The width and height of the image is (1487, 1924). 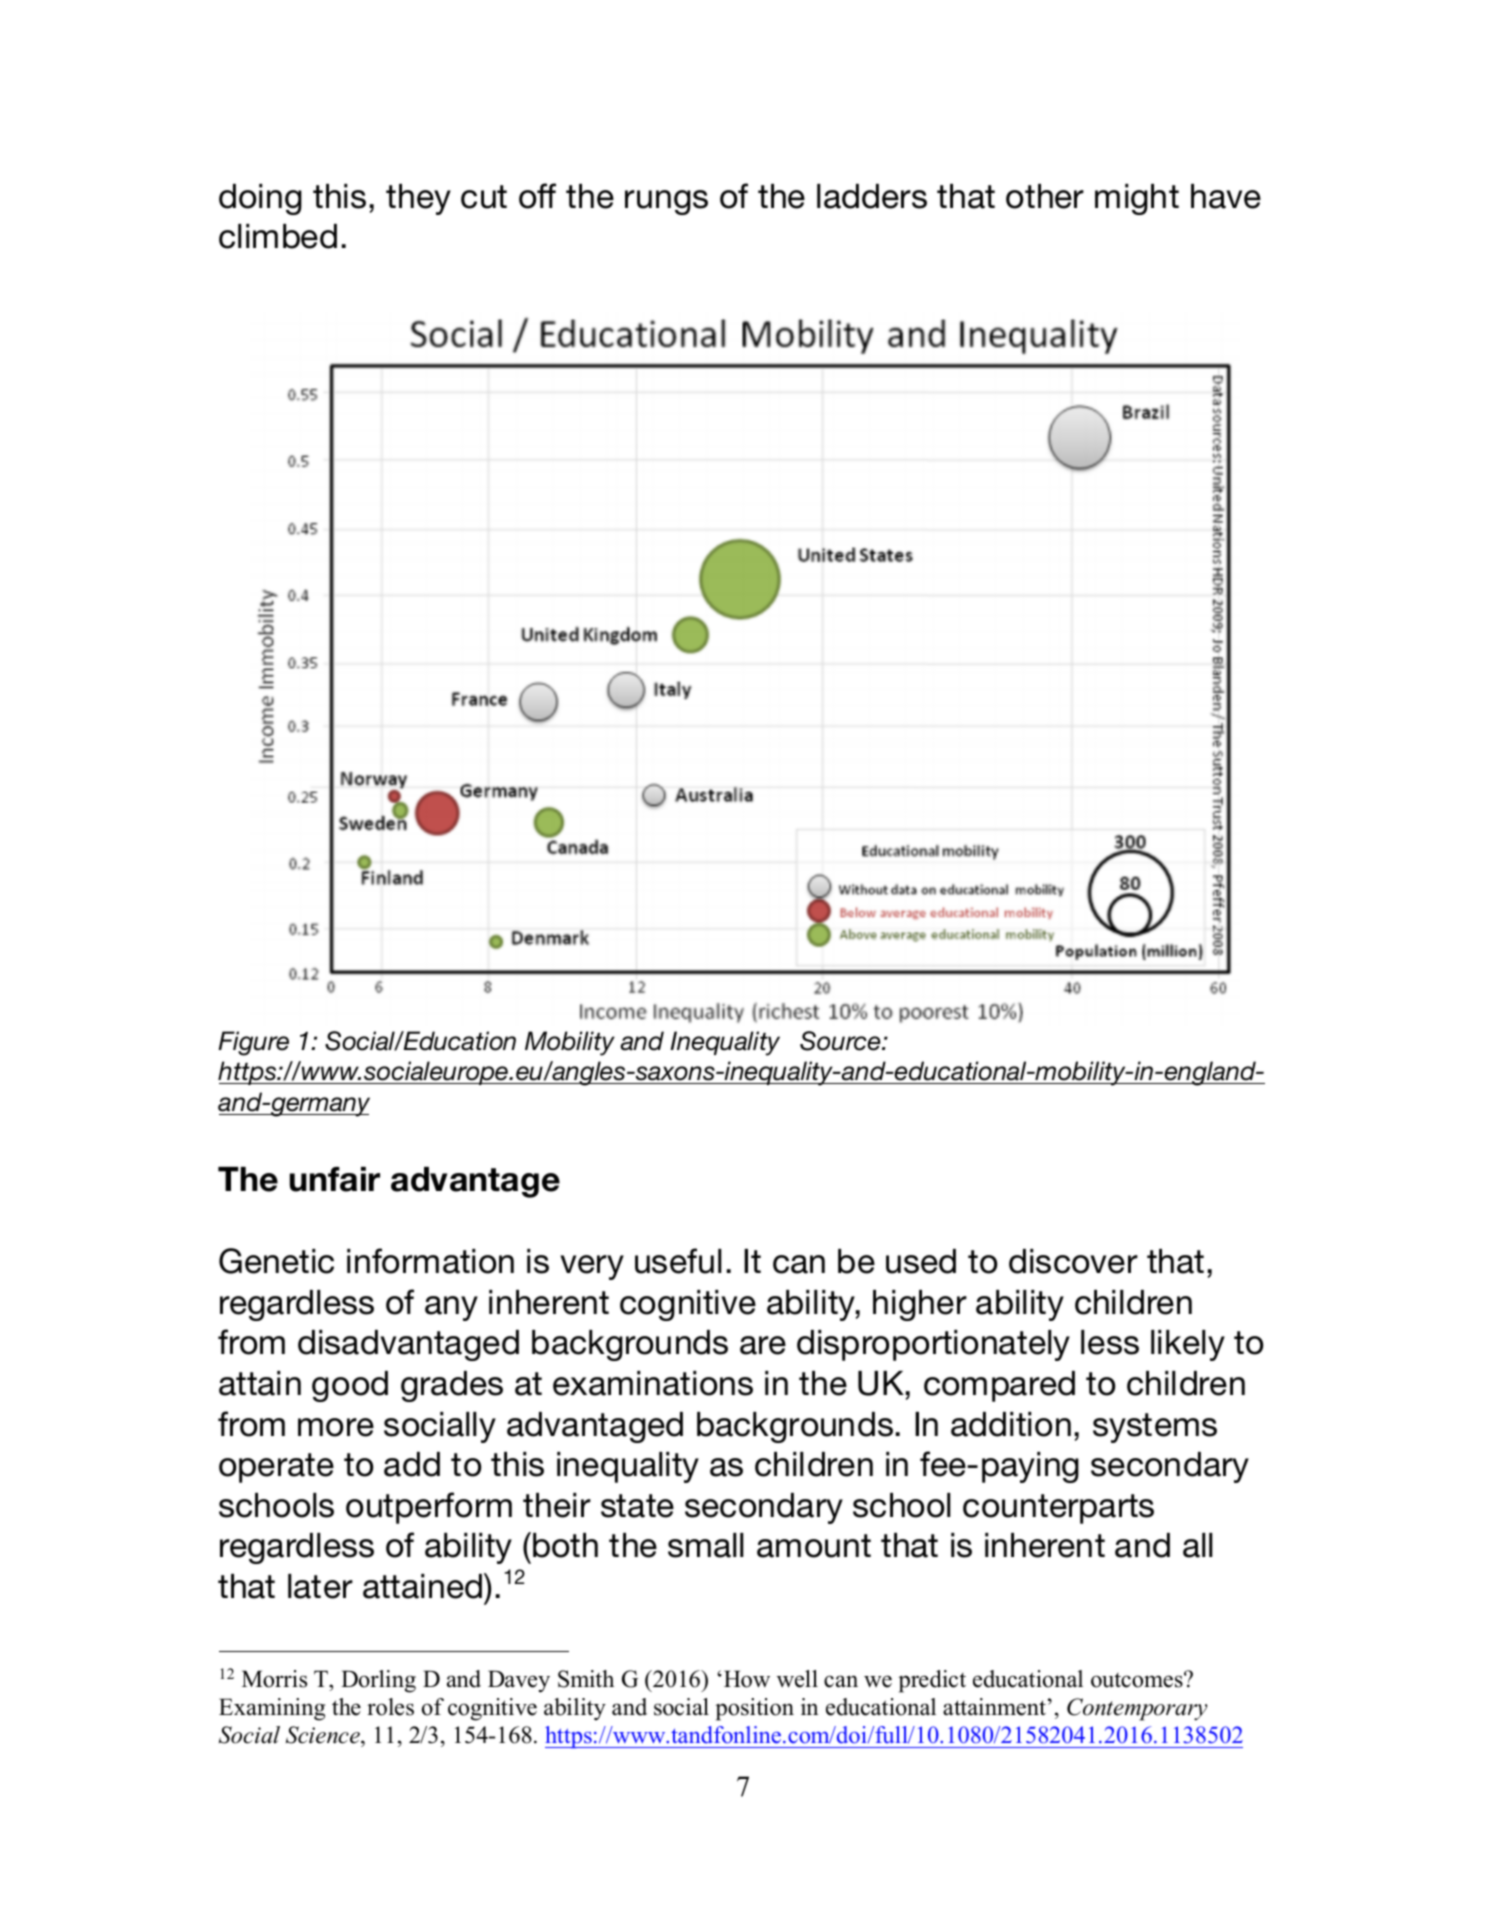 What do you see at coordinates (841, 1041) in the image?
I see `Source` at bounding box center [841, 1041].
